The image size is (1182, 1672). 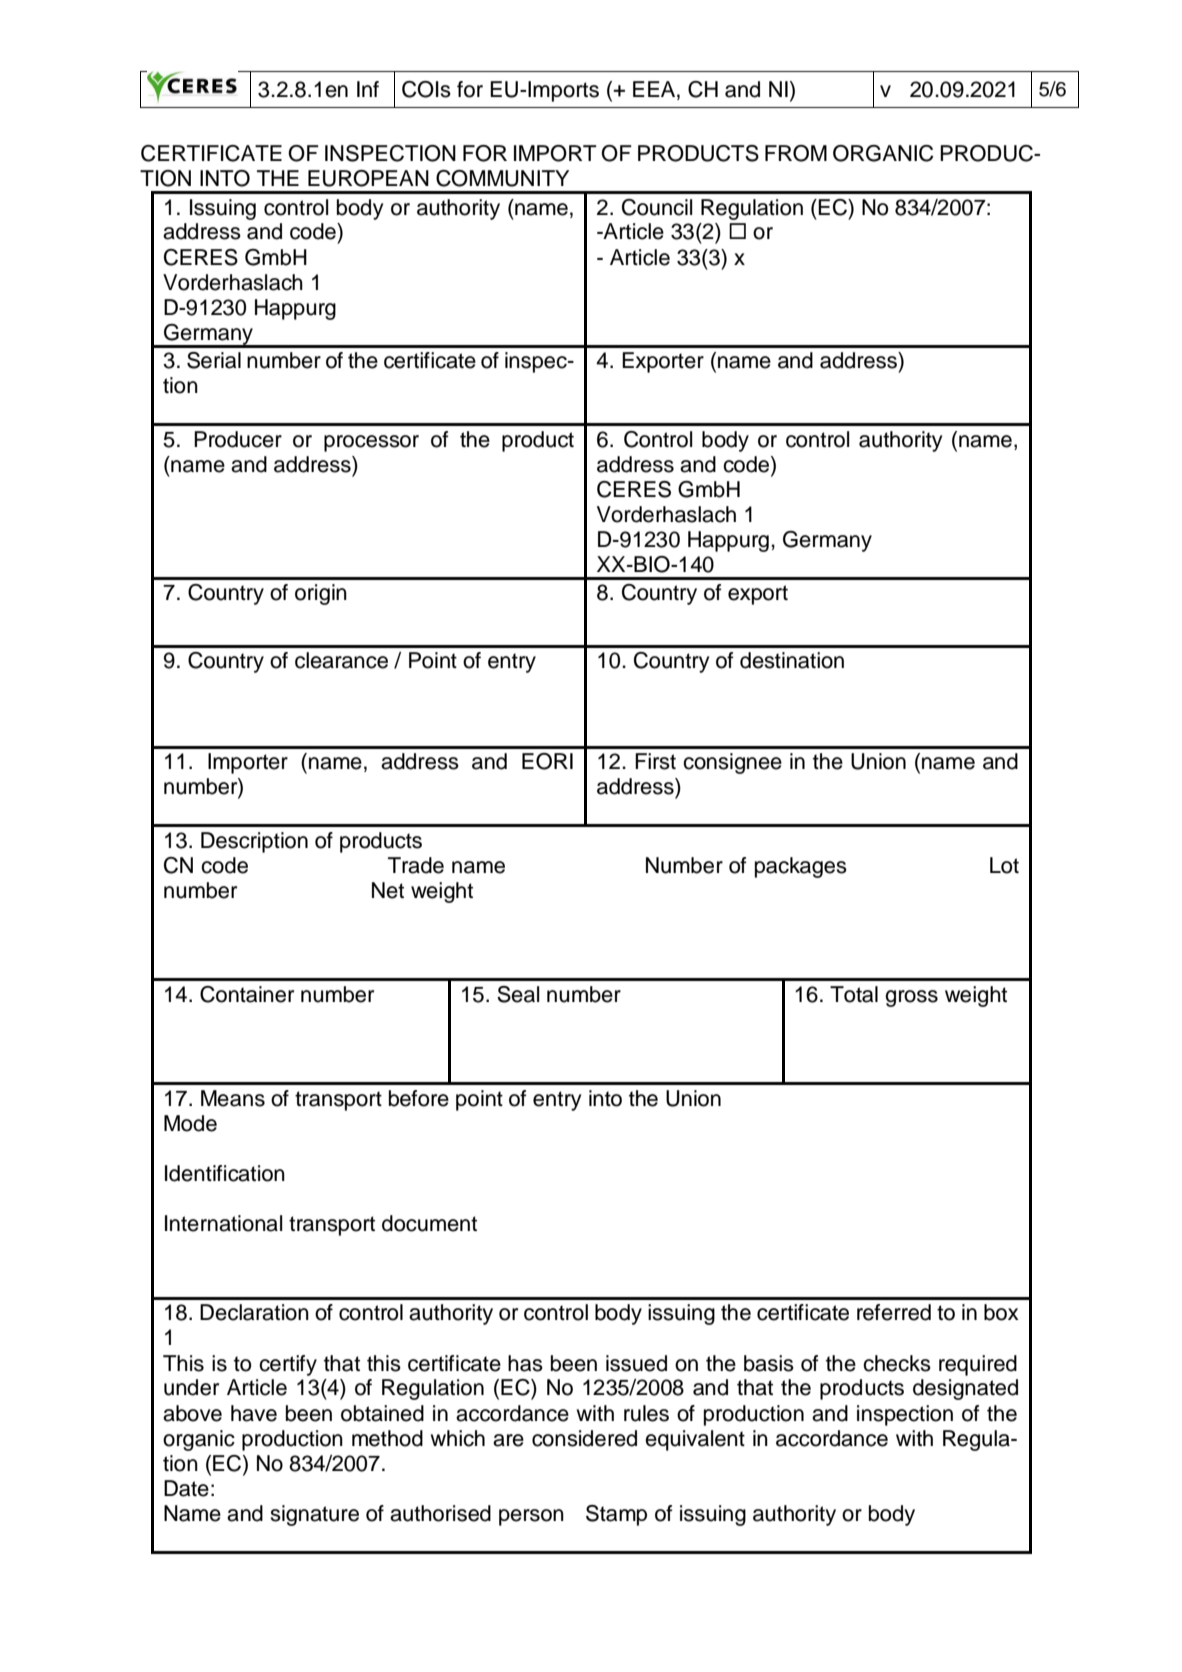 What do you see at coordinates (655, 761) in the screenshot?
I see `First` at bounding box center [655, 761].
